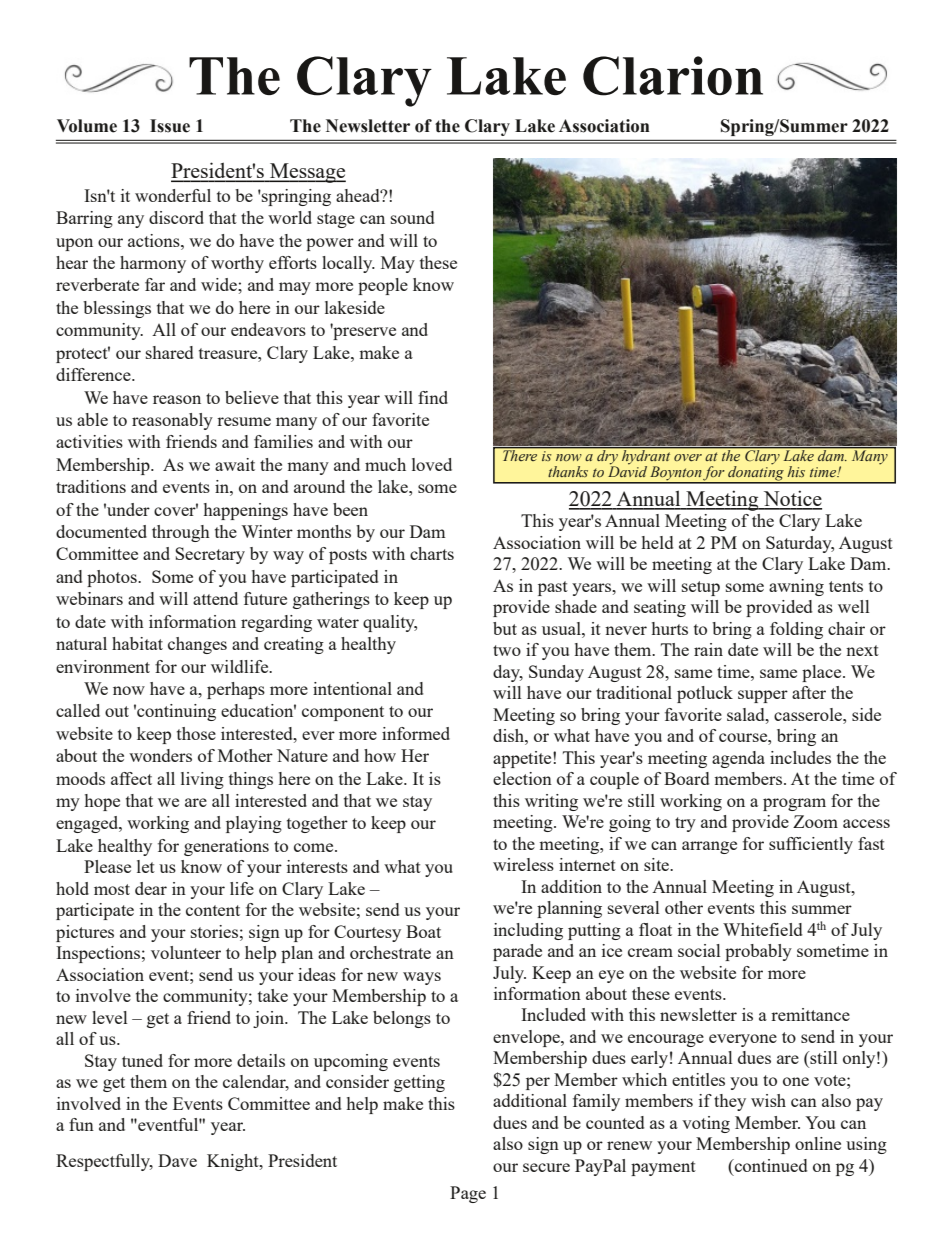 This screenshot has height=1233, width=952. What do you see at coordinates (505, 628) in the screenshot?
I see `but` at bounding box center [505, 628].
